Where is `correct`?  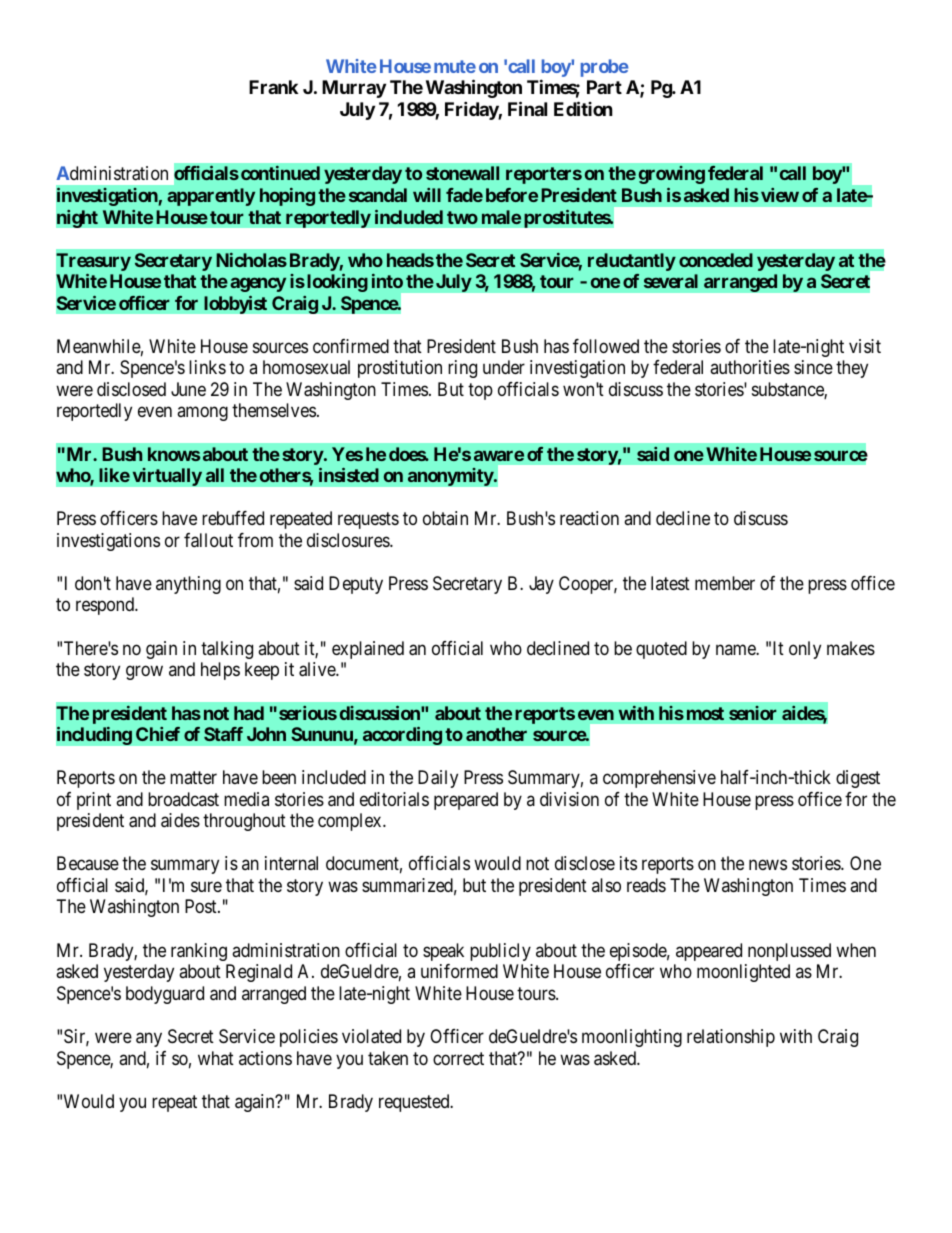 correct is located at coordinates (458, 1058).
